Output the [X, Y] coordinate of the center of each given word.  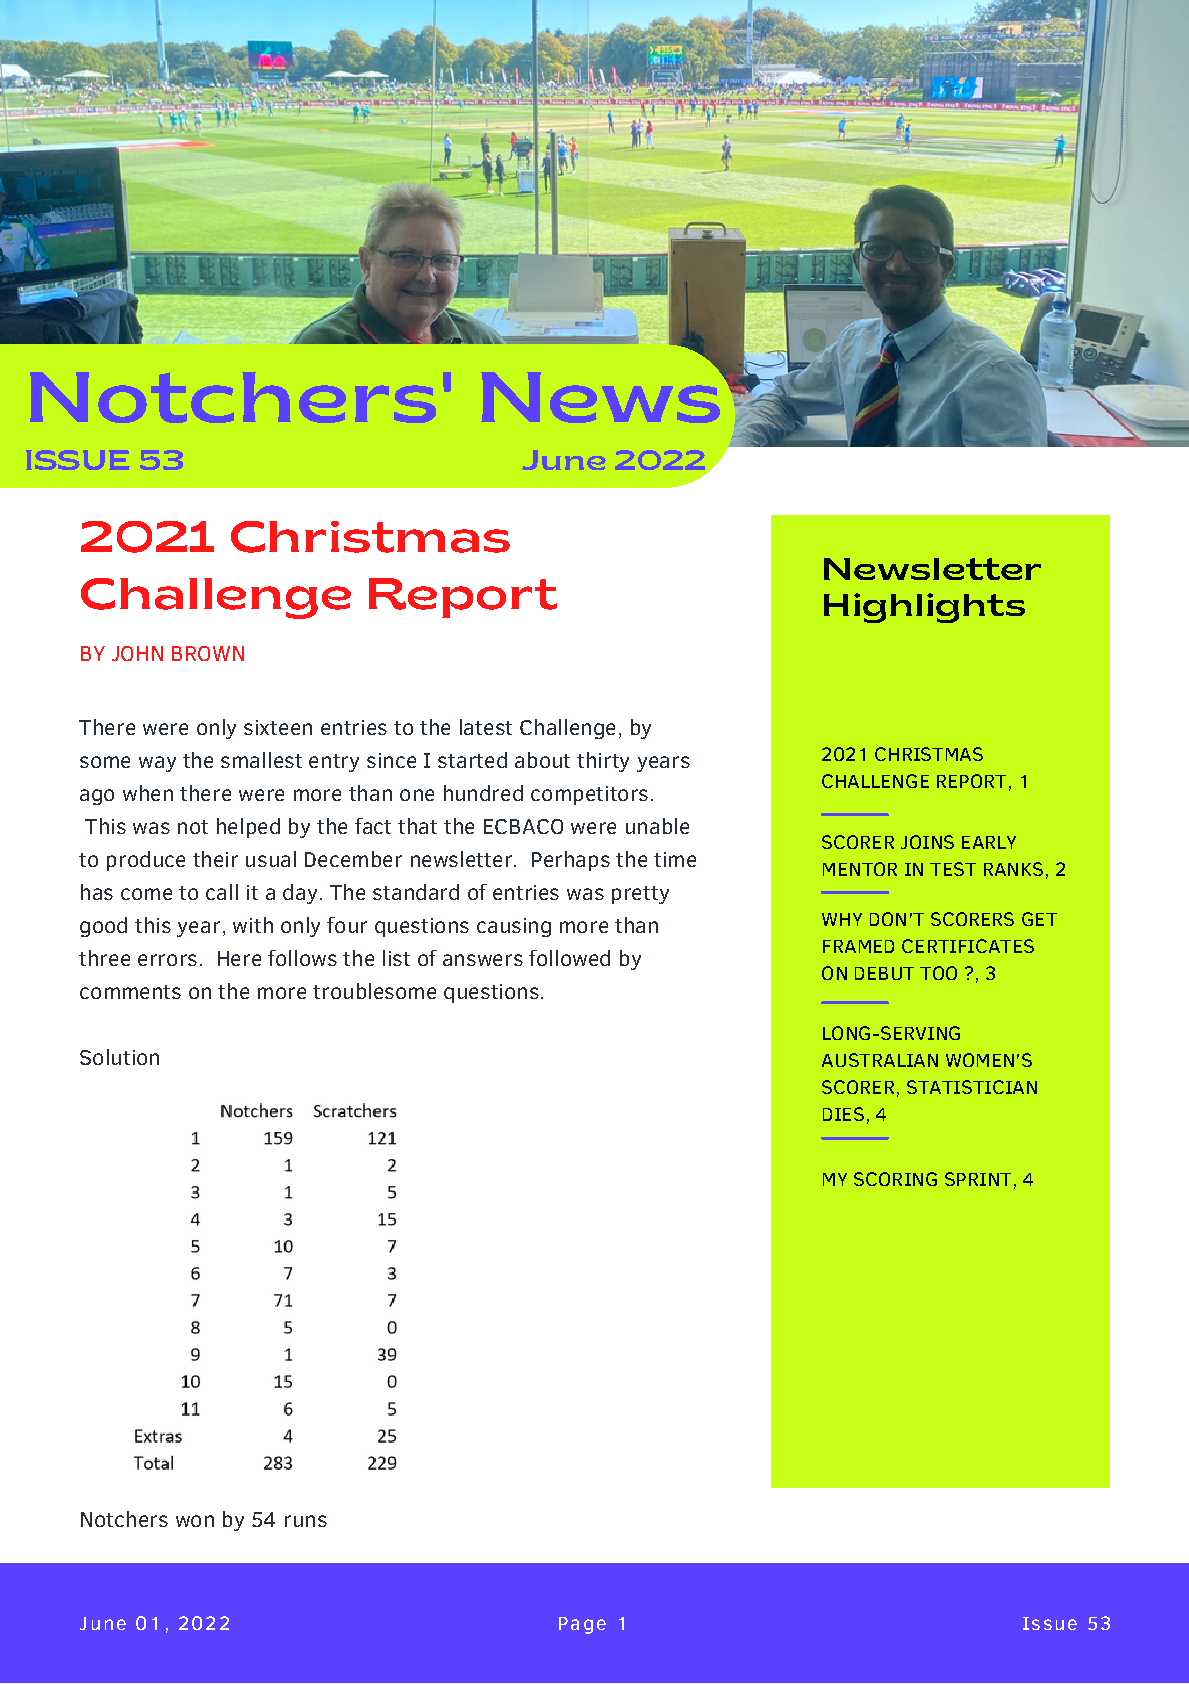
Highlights [924, 608]
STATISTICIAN [972, 1087]
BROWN [208, 653]
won [195, 1521]
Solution [119, 1057]
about [542, 760]
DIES [843, 1114]
